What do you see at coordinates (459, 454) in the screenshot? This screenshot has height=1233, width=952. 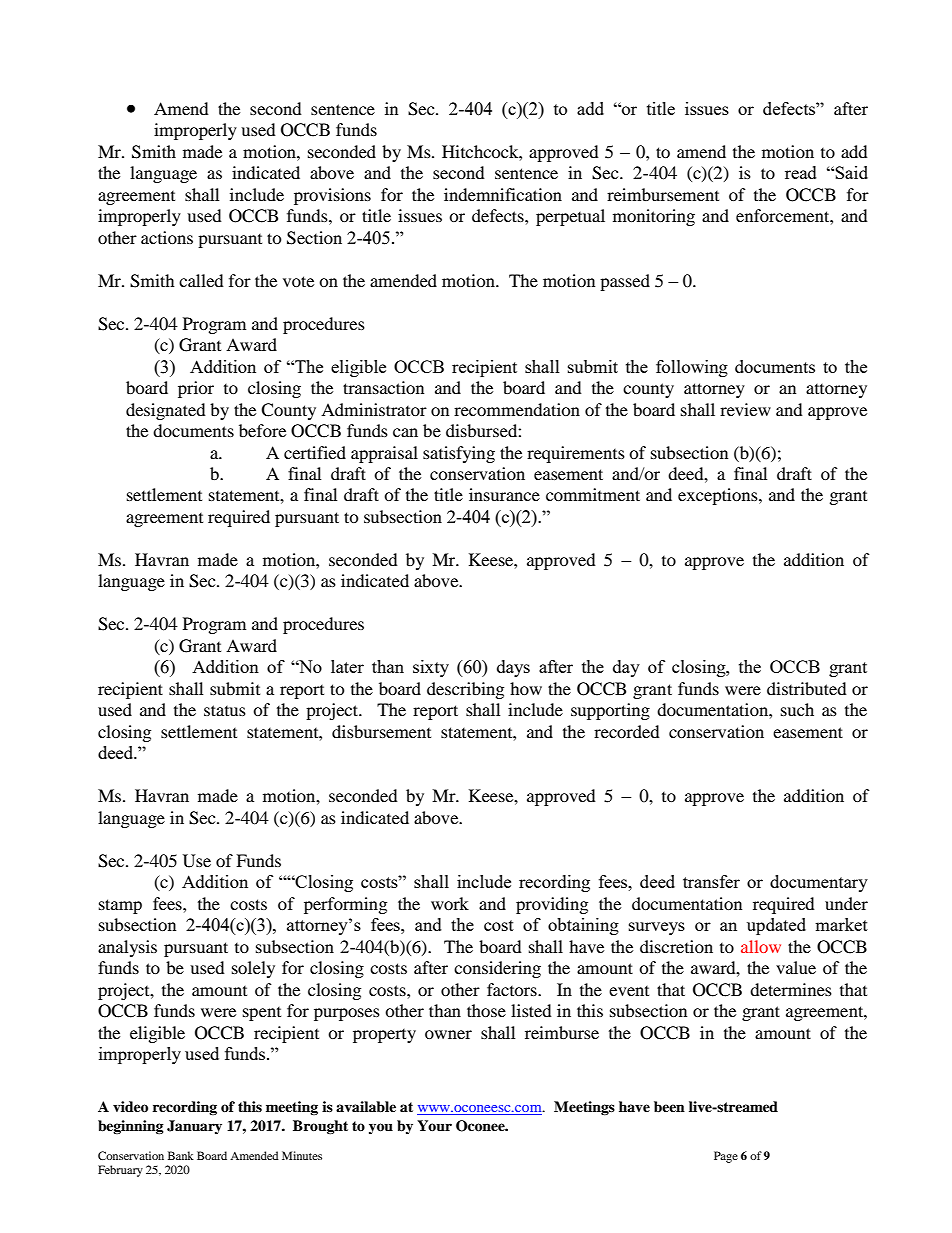 I see `satisfying` at bounding box center [459, 454].
